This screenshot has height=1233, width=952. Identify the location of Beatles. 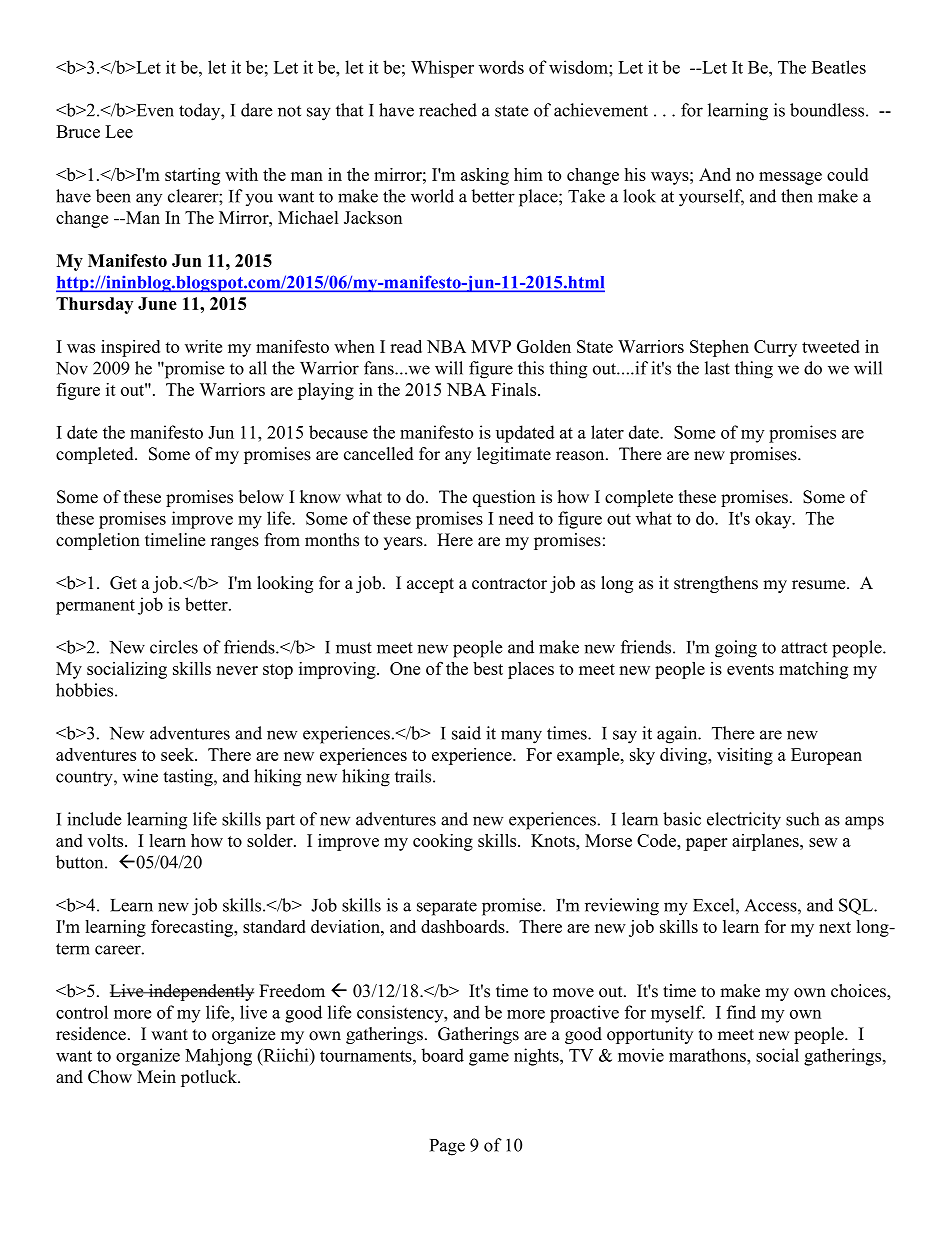
(839, 67).
